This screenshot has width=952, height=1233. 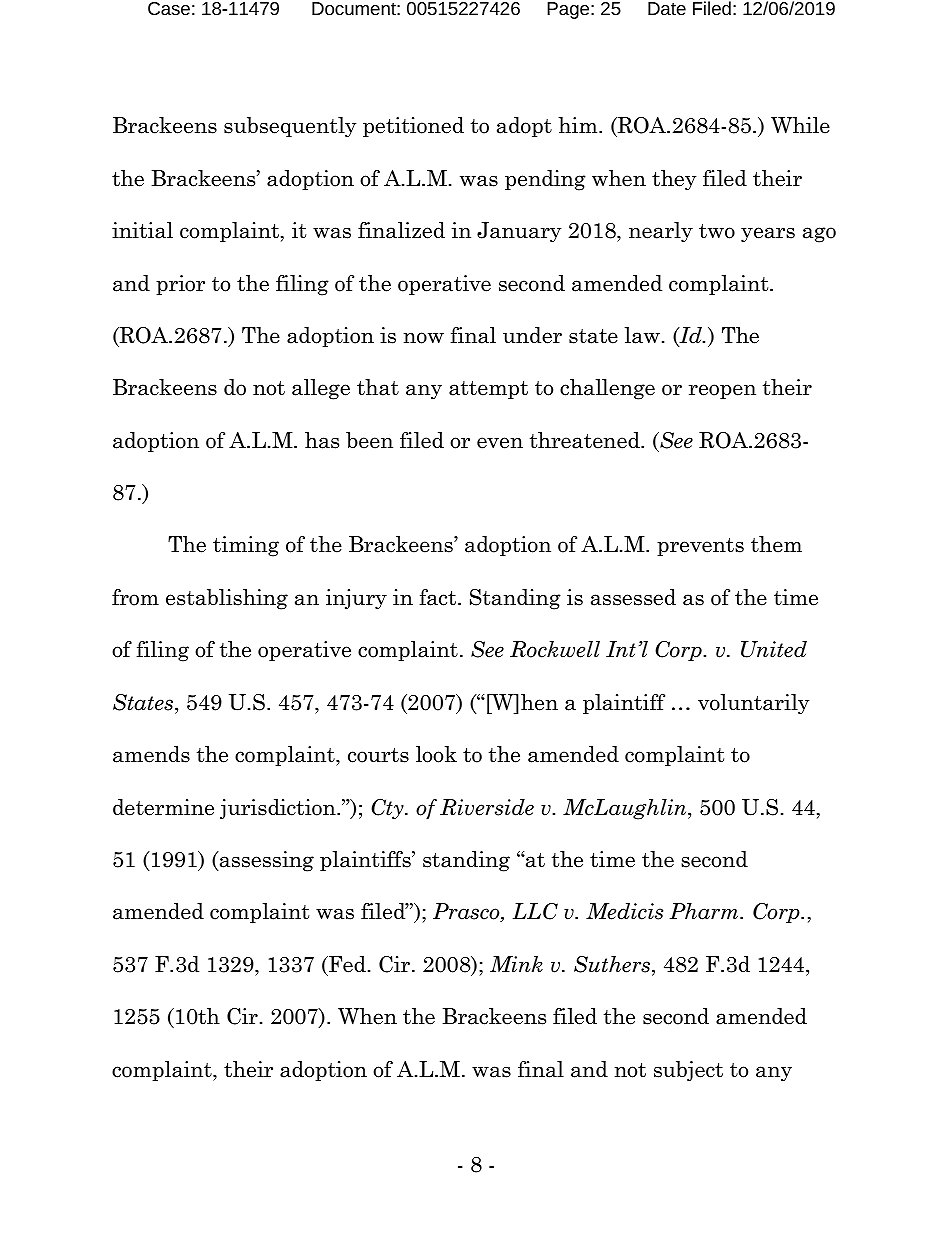 I want to click on subject, so click(x=688, y=1071).
